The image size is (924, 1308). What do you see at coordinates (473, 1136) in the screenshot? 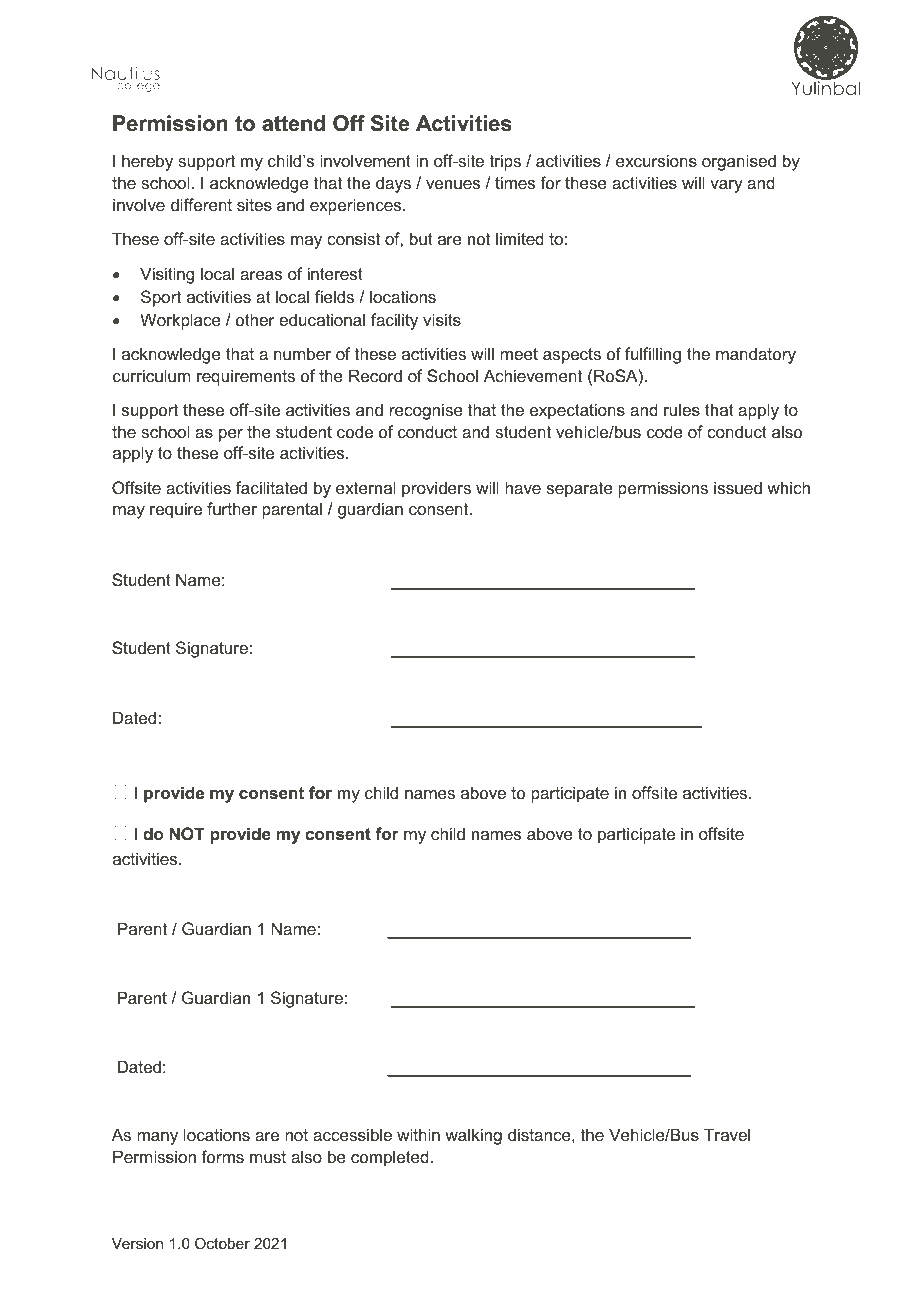
I see `walking` at bounding box center [473, 1136].
